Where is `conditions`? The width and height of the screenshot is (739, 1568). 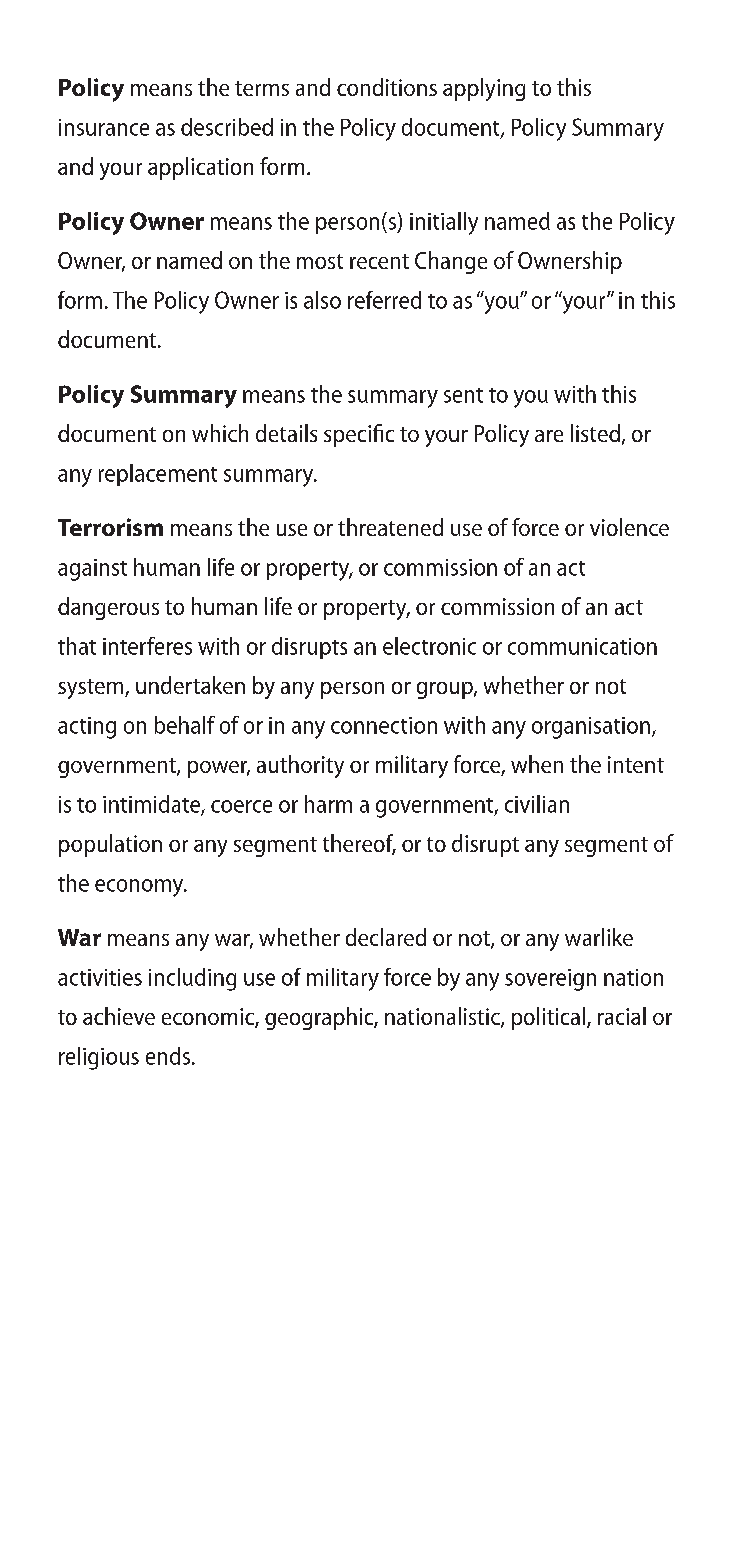
conditions is located at coordinates (387, 87).
